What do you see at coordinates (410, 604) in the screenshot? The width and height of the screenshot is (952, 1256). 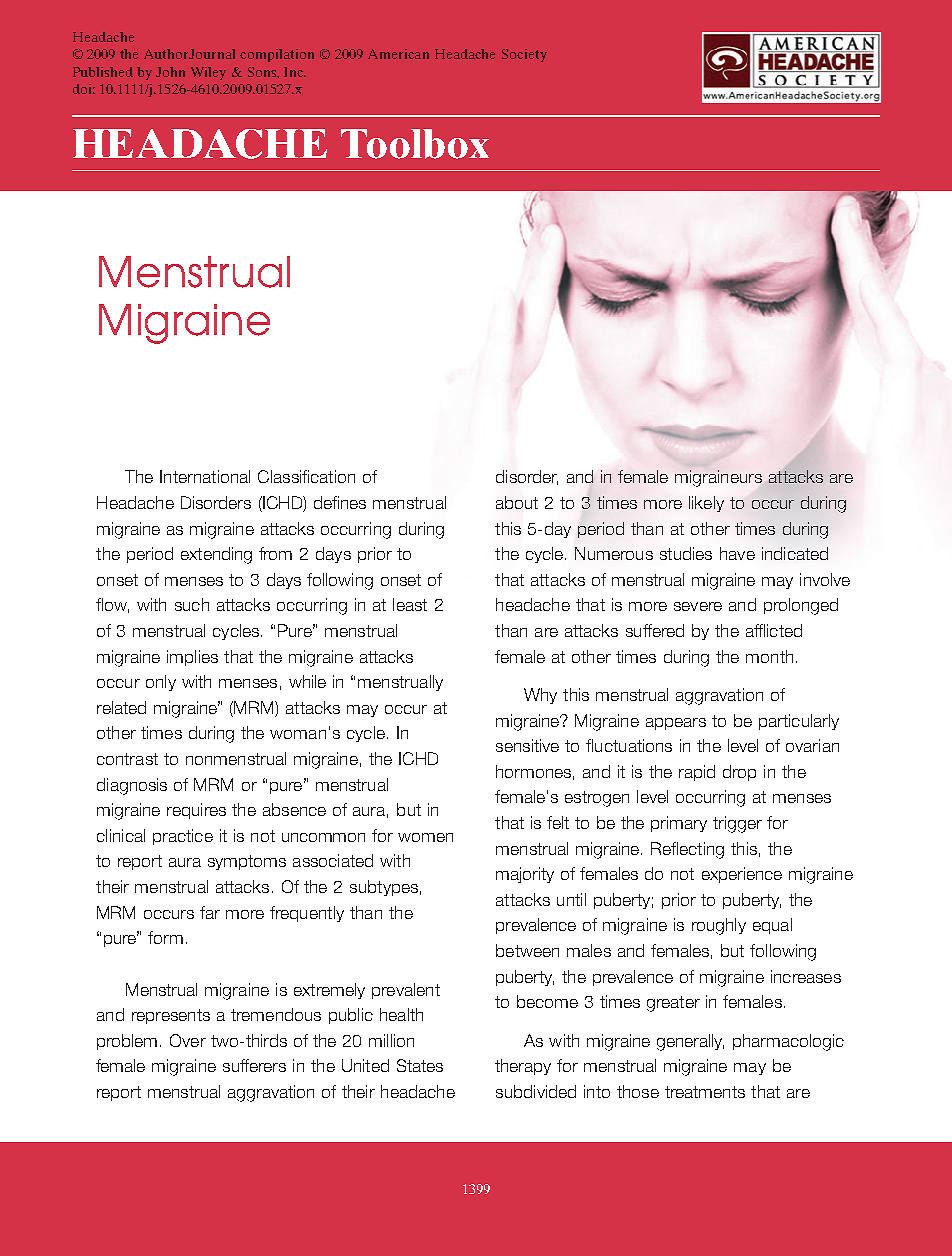 I see `least` at bounding box center [410, 604].
